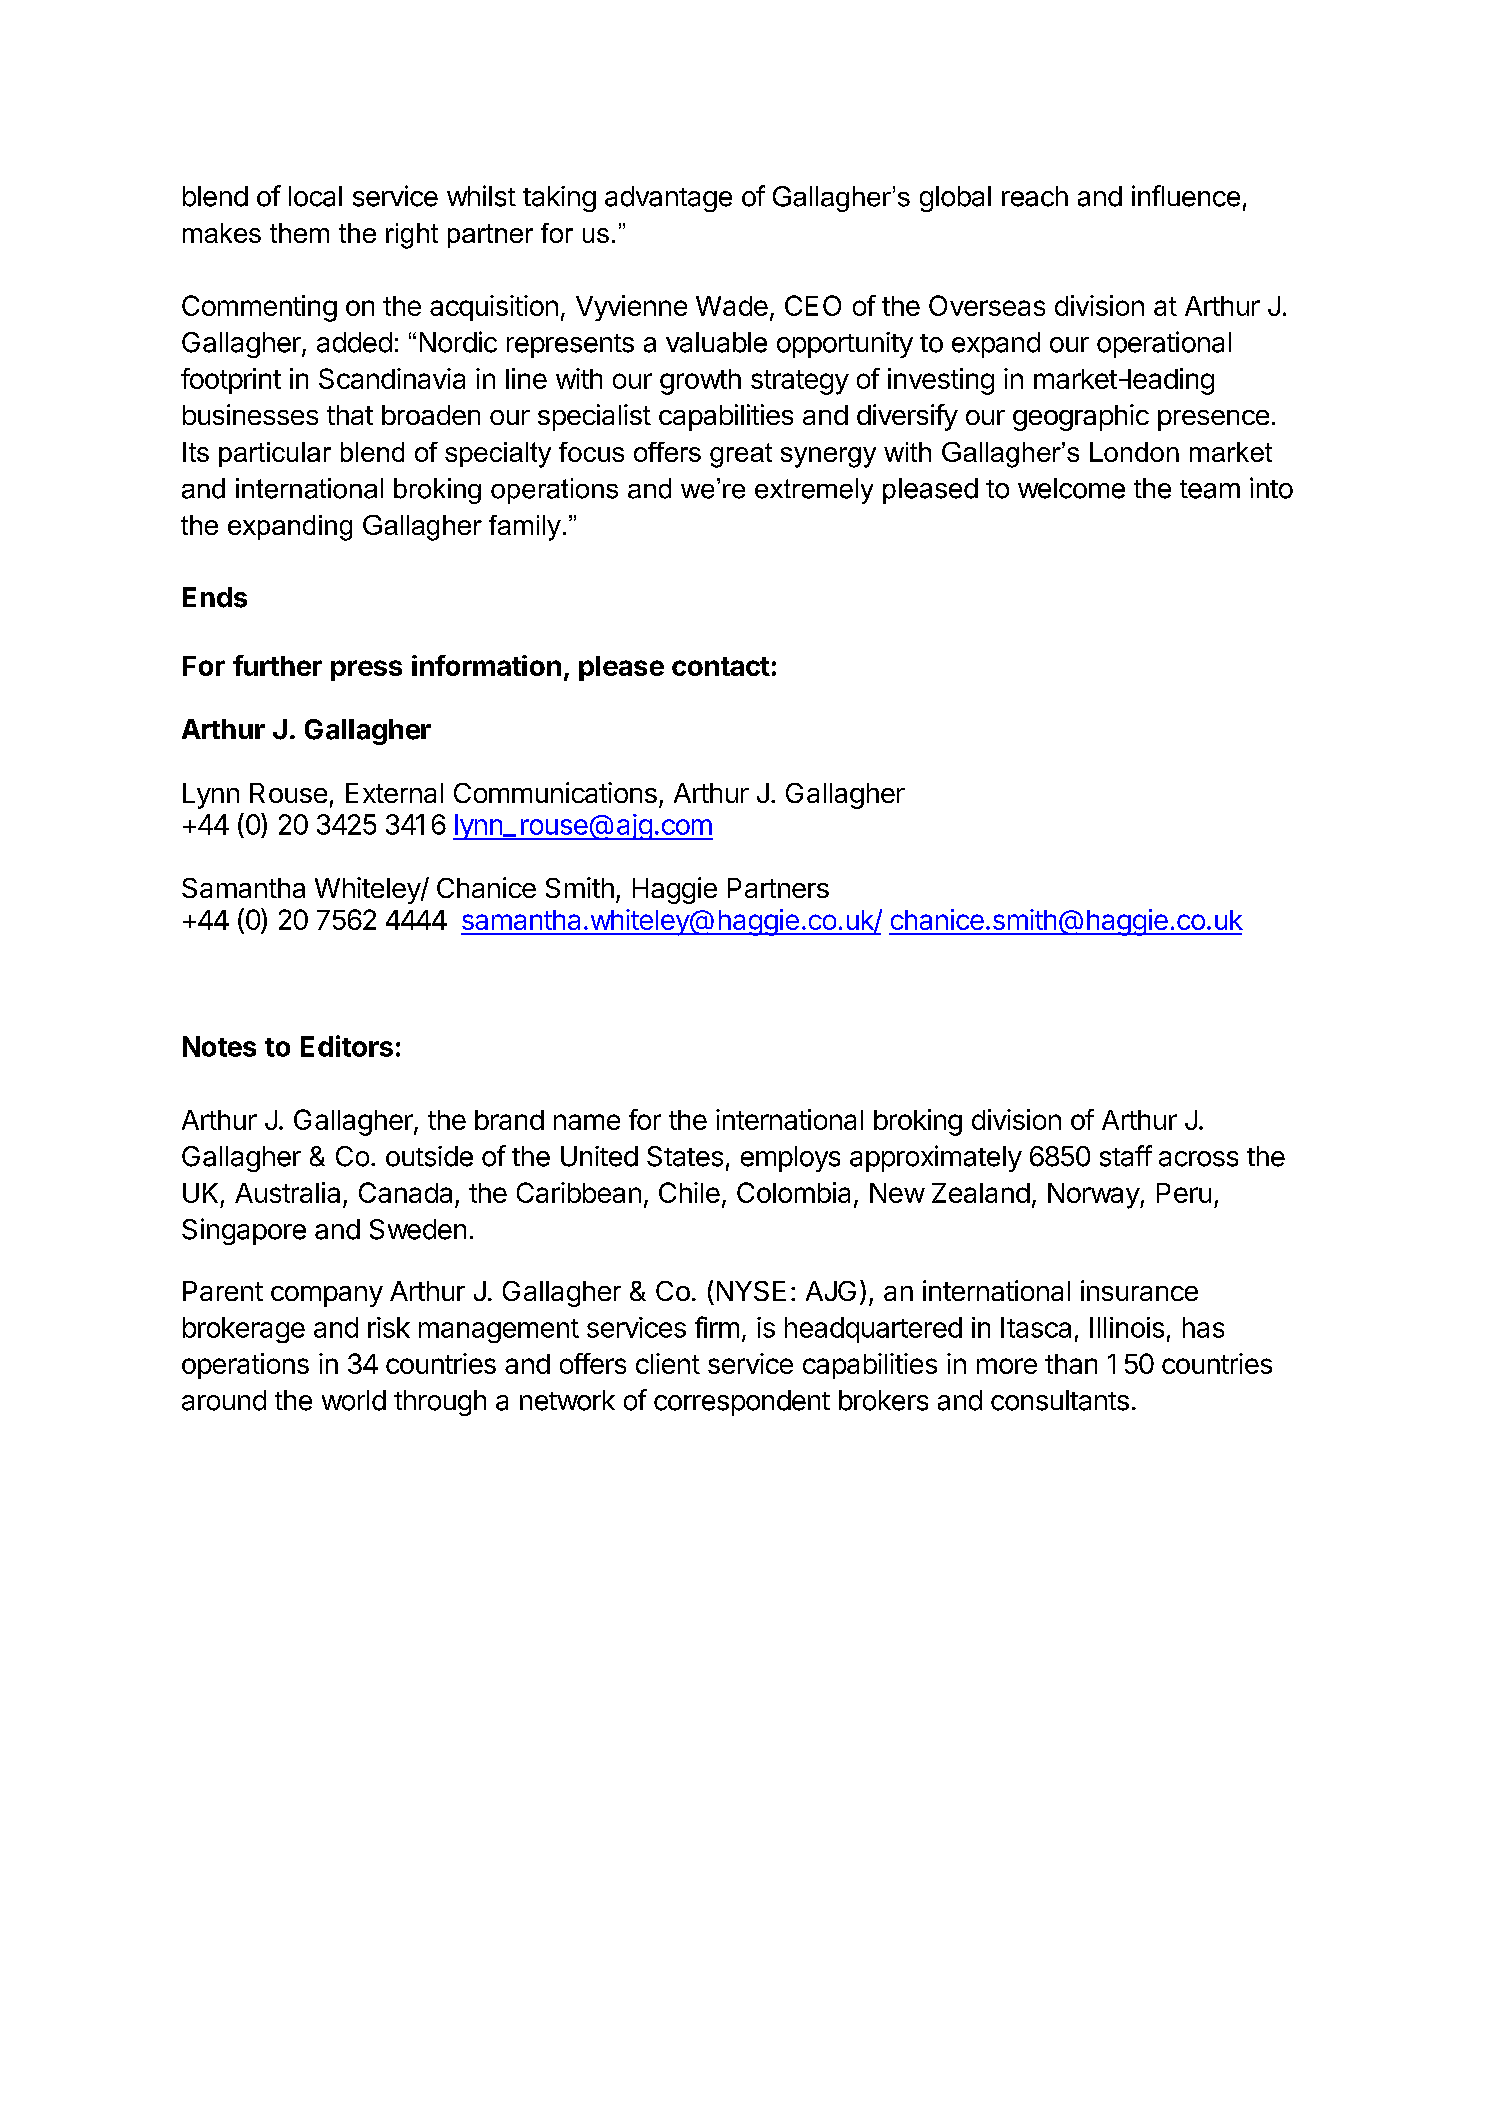 This screenshot has height=2112, width=1493. I want to click on them, so click(299, 233).
